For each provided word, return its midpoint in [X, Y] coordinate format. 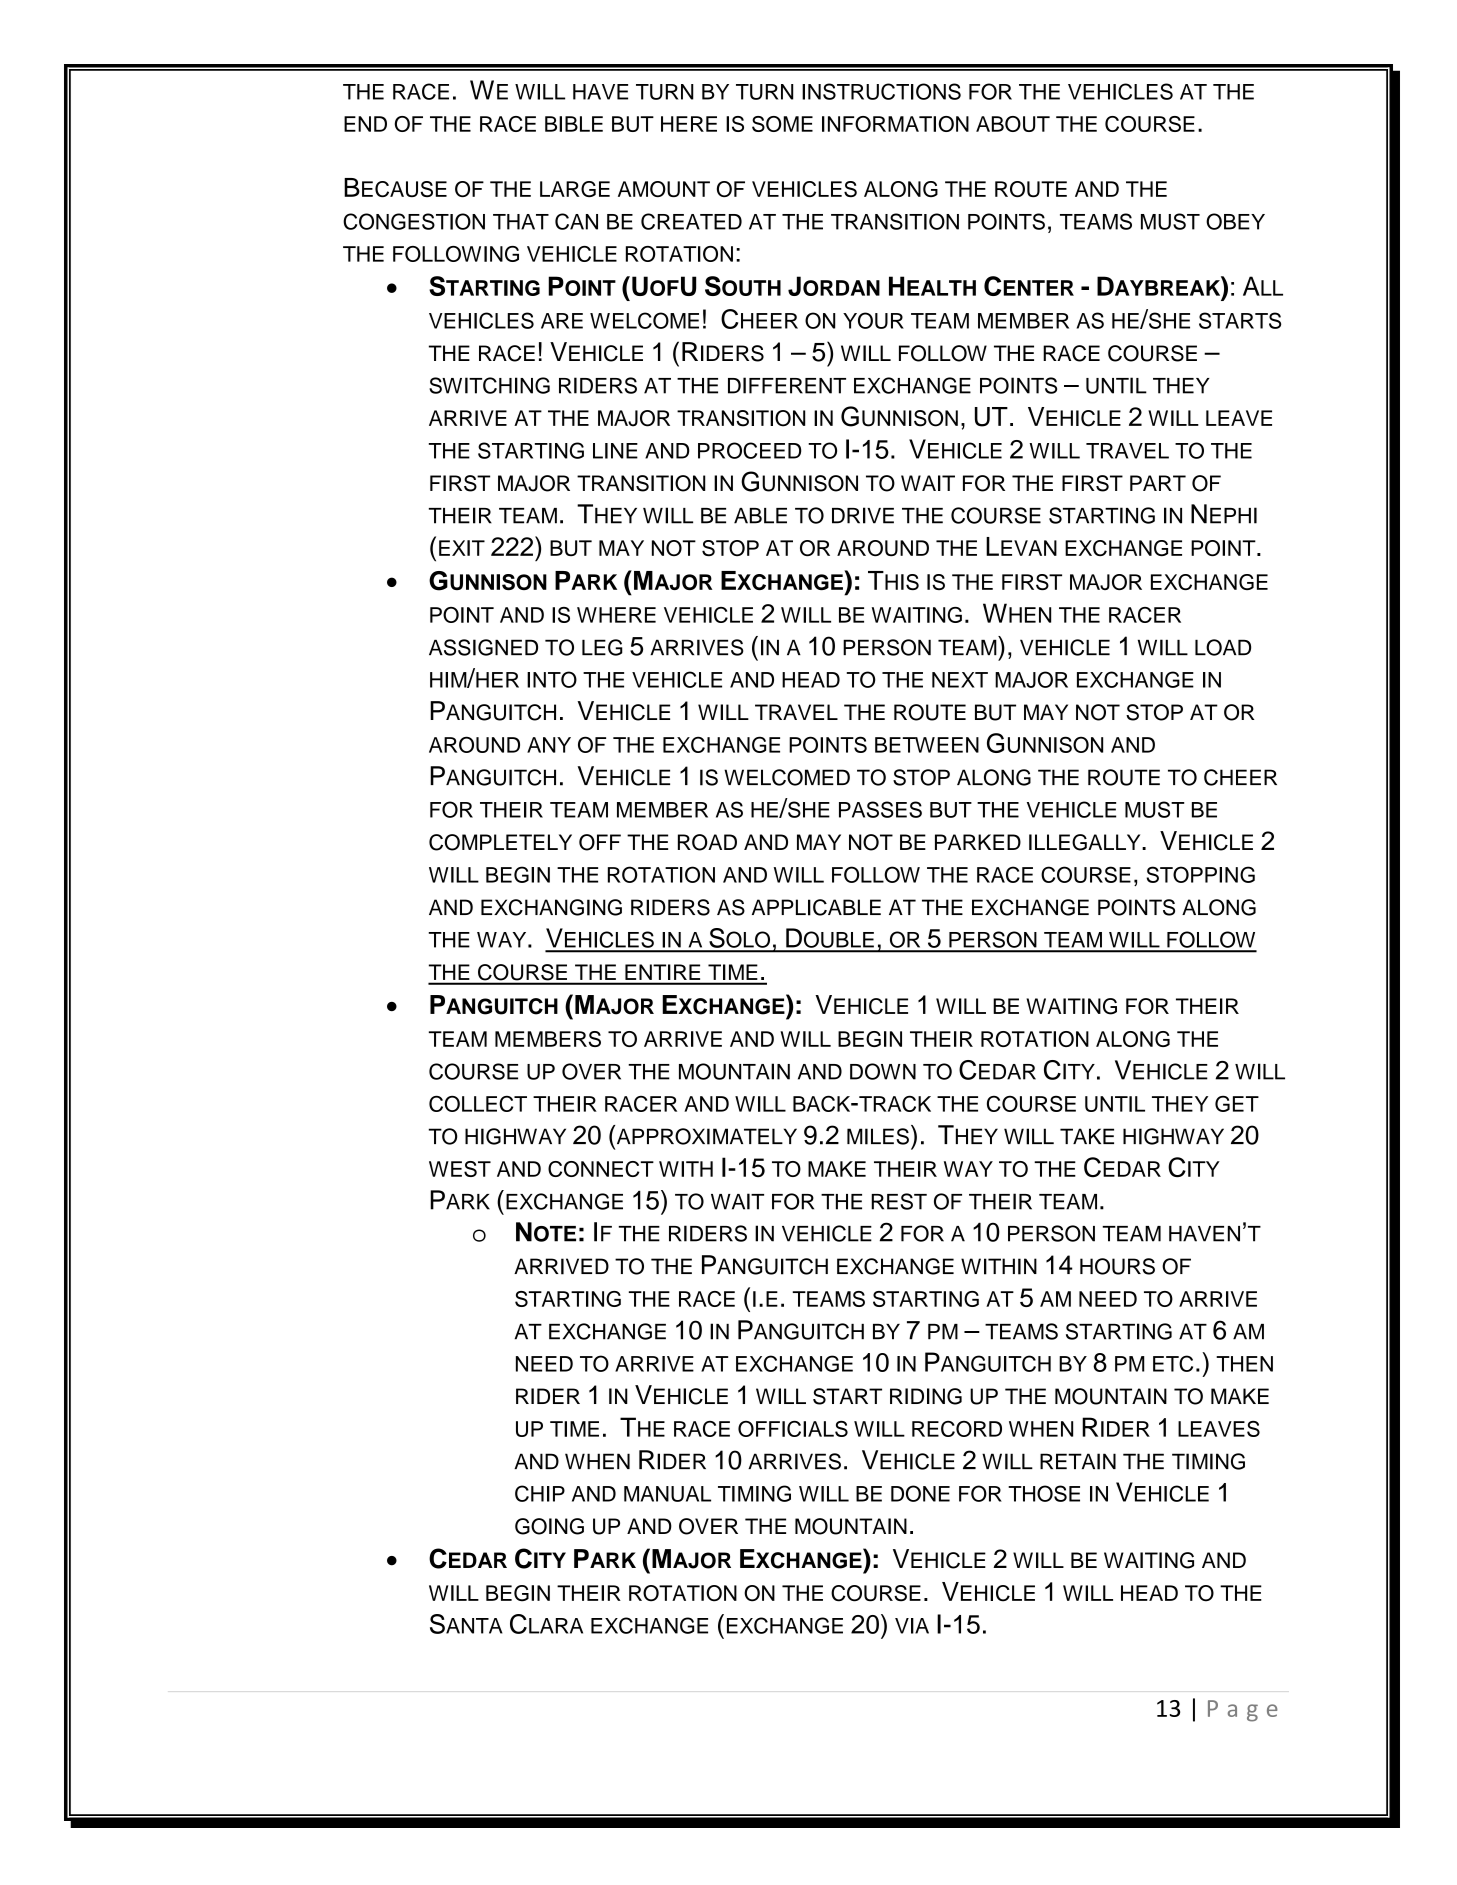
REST [899, 1201]
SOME [782, 124]
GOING [549, 1526]
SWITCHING [489, 385]
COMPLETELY [500, 842]
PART [1158, 483]
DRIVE [863, 515]
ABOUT [1013, 124]
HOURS [1117, 1266]
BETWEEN [927, 745]
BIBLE [574, 124]
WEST [460, 1169]
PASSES [880, 809]
